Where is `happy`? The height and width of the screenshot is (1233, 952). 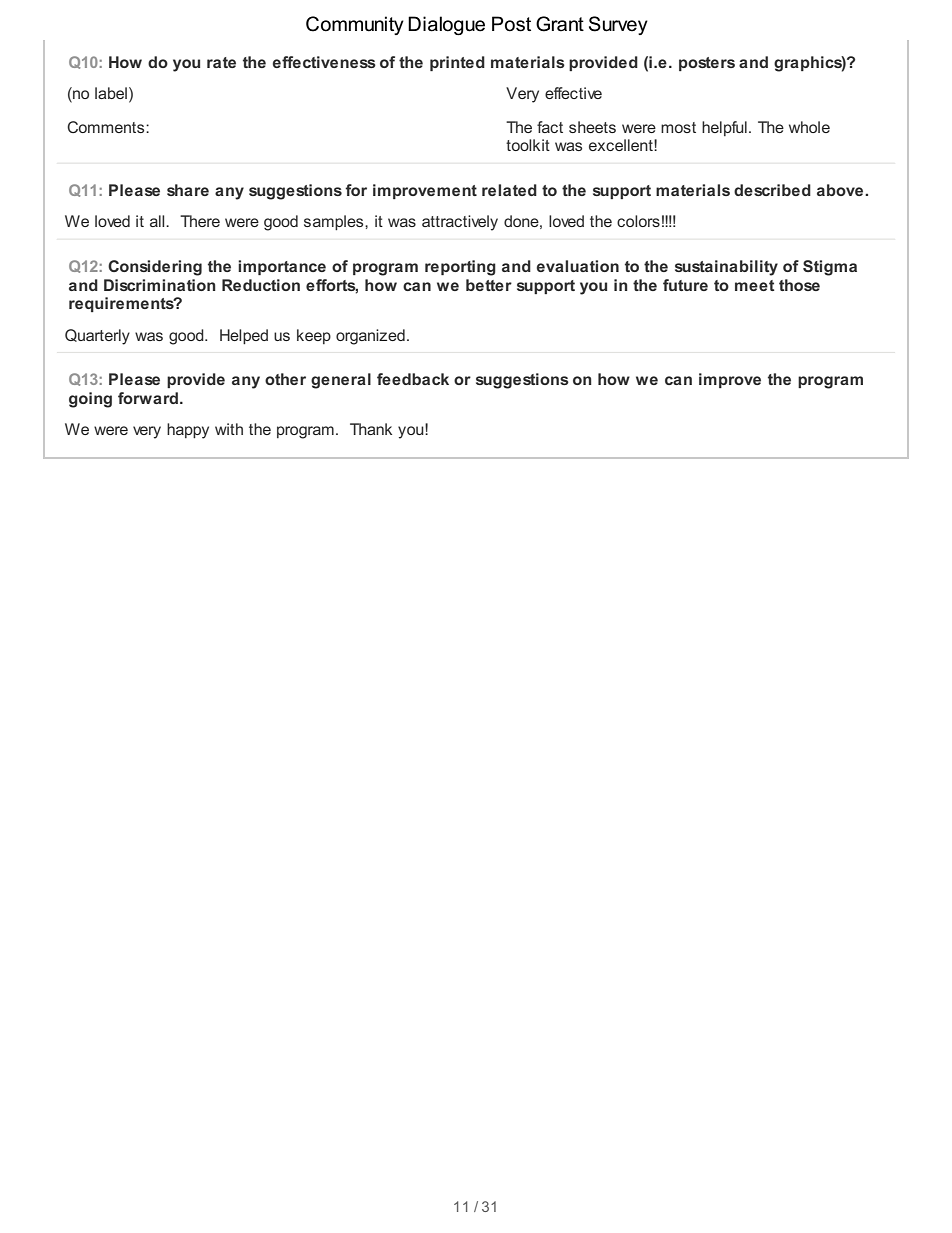
happy is located at coordinates (188, 431).
